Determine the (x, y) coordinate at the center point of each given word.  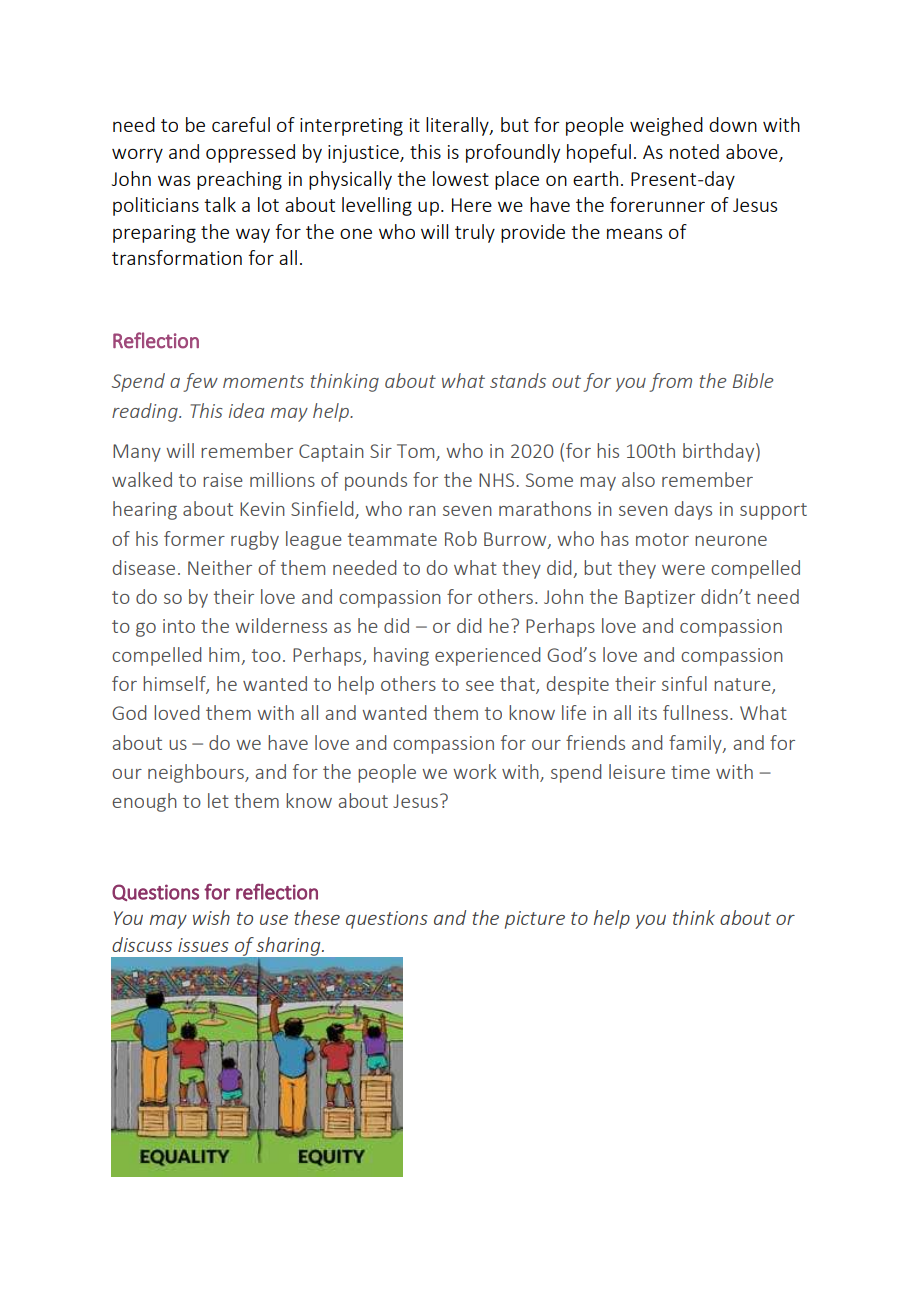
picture (535, 920)
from (670, 382)
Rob (461, 538)
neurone (731, 541)
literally (458, 126)
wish (211, 917)
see (480, 686)
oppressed (250, 153)
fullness (695, 712)
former (194, 538)
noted (694, 151)
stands (518, 380)
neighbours (197, 773)
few (200, 382)
